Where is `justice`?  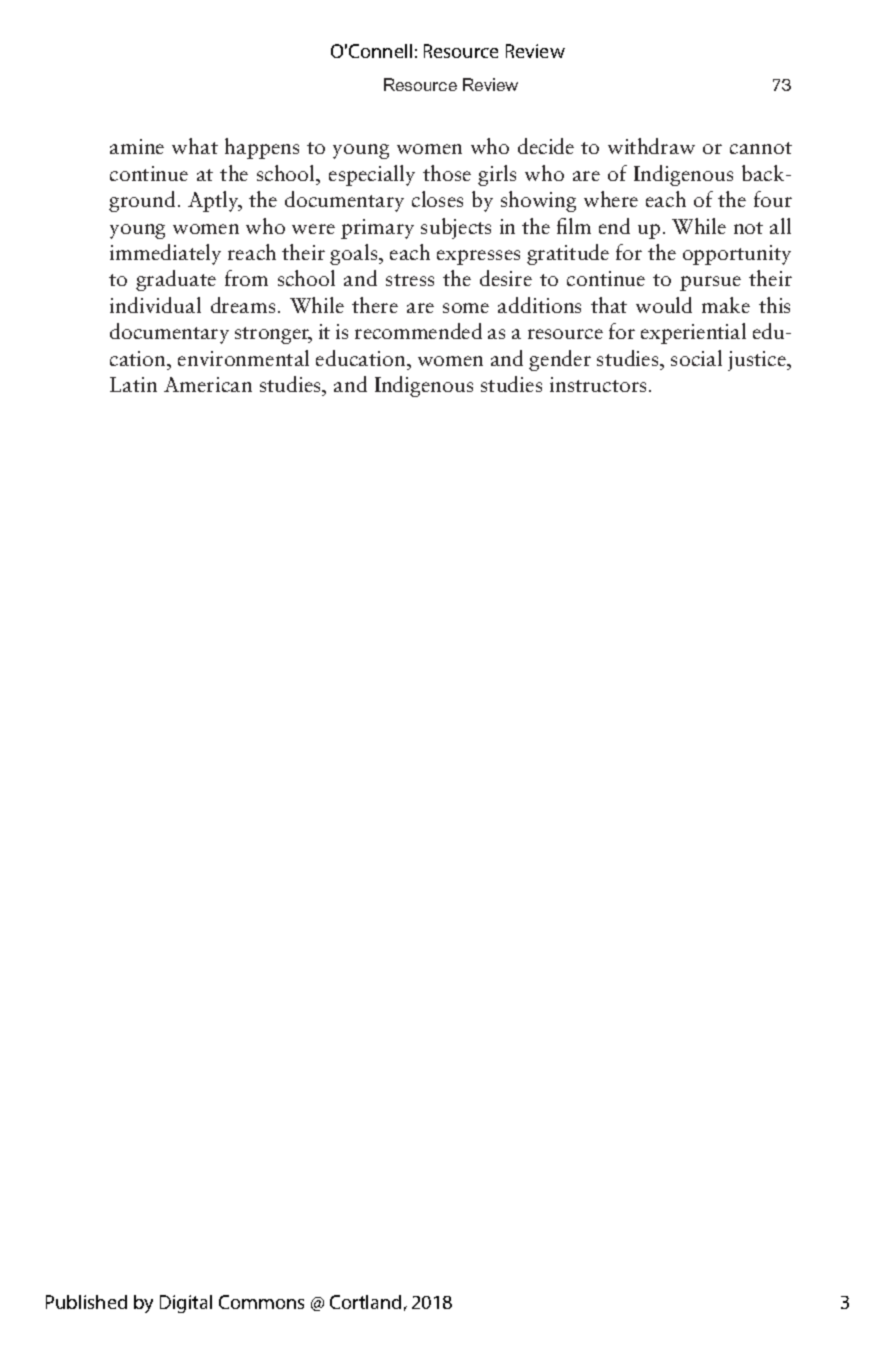 justice is located at coordinates (758, 361).
